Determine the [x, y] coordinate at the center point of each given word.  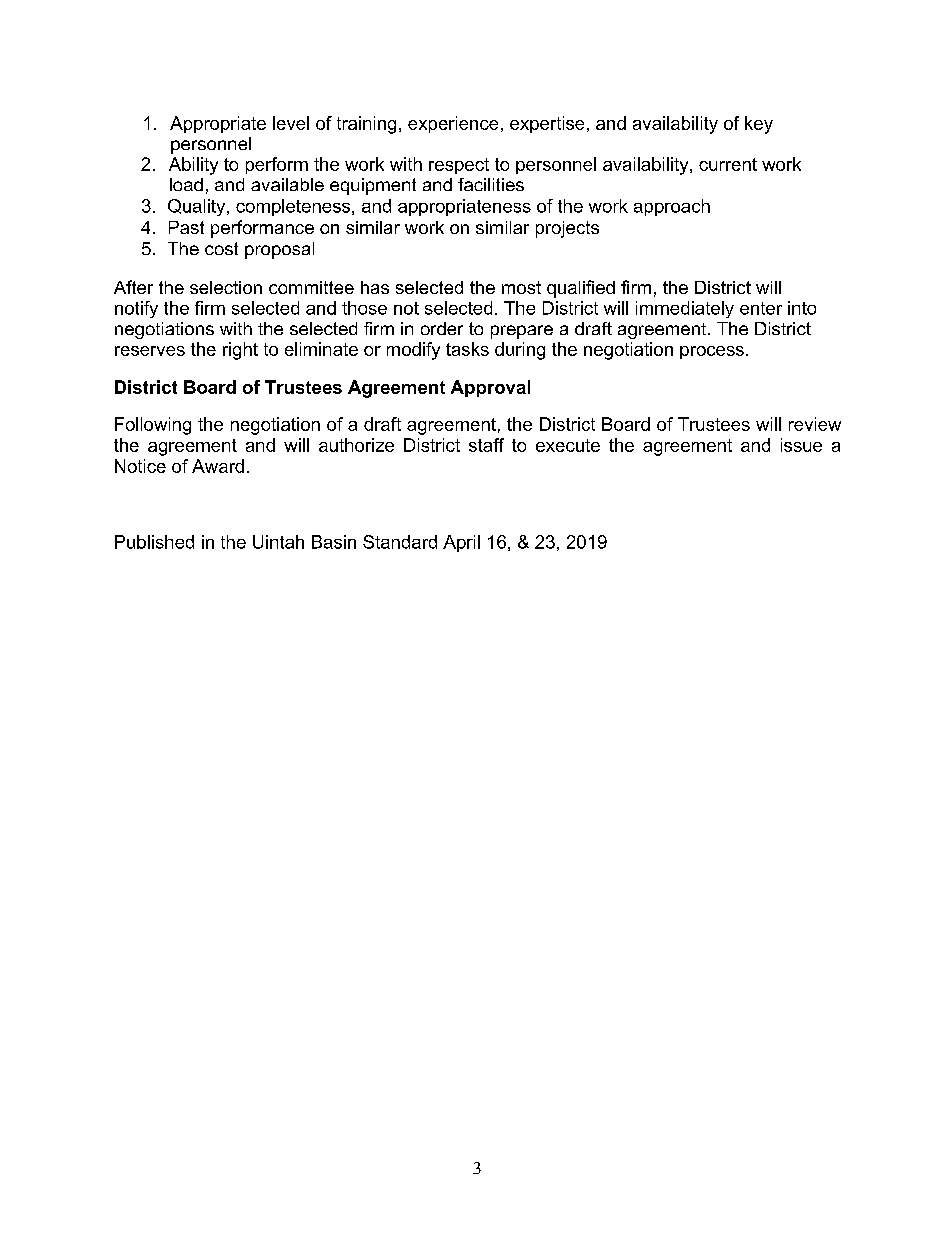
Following [153, 426]
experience [453, 124]
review [815, 424]
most [521, 287]
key [759, 125]
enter [761, 308]
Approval [490, 388]
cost [221, 248]
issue [801, 445]
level [291, 123]
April [461, 543]
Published [154, 542]
